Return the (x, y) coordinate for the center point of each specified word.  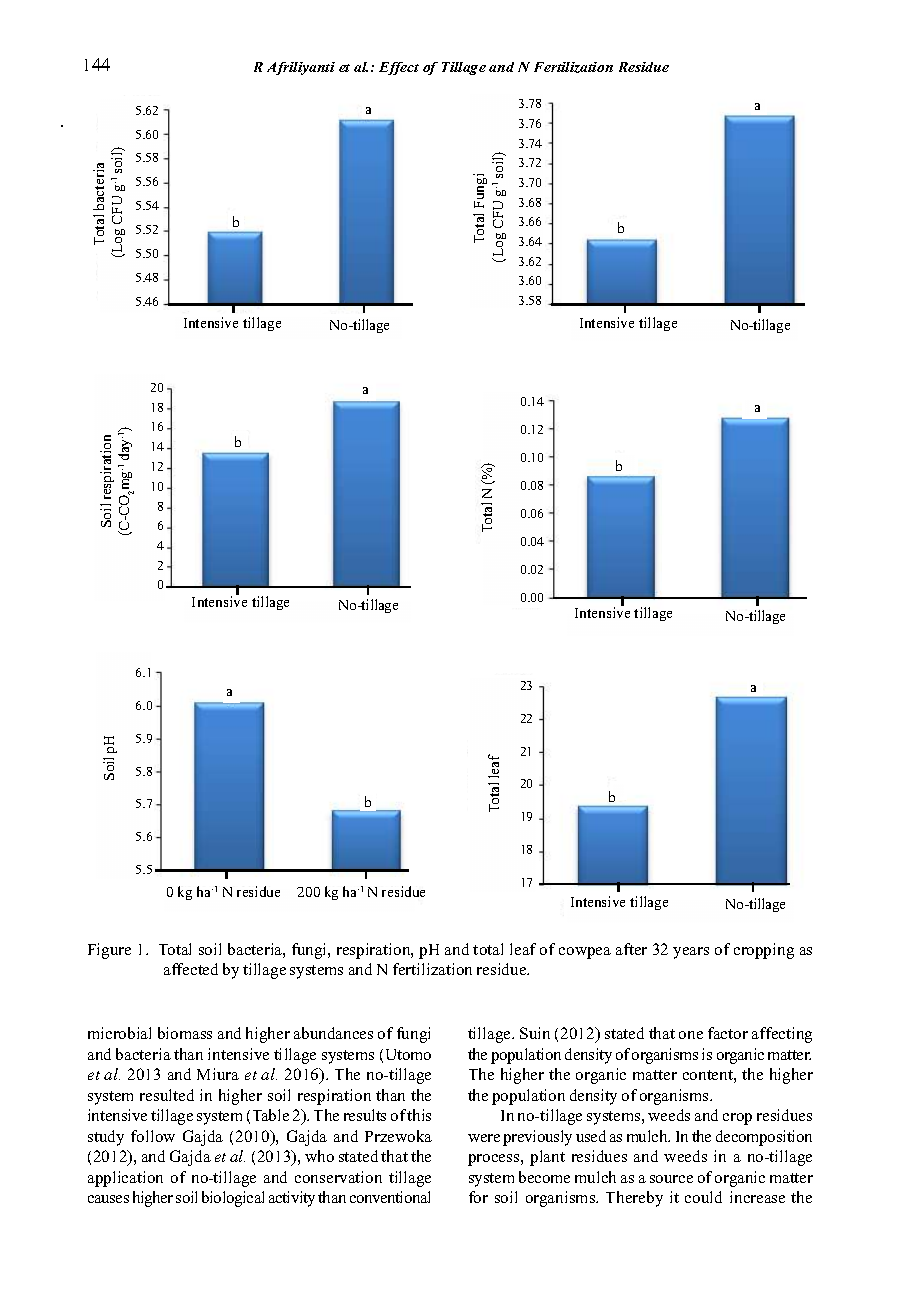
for (478, 1197)
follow (153, 1136)
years (691, 953)
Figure (109, 951)
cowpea (585, 953)
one (691, 1035)
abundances (333, 1033)
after (631, 949)
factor (728, 1033)
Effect (399, 68)
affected (191, 969)
